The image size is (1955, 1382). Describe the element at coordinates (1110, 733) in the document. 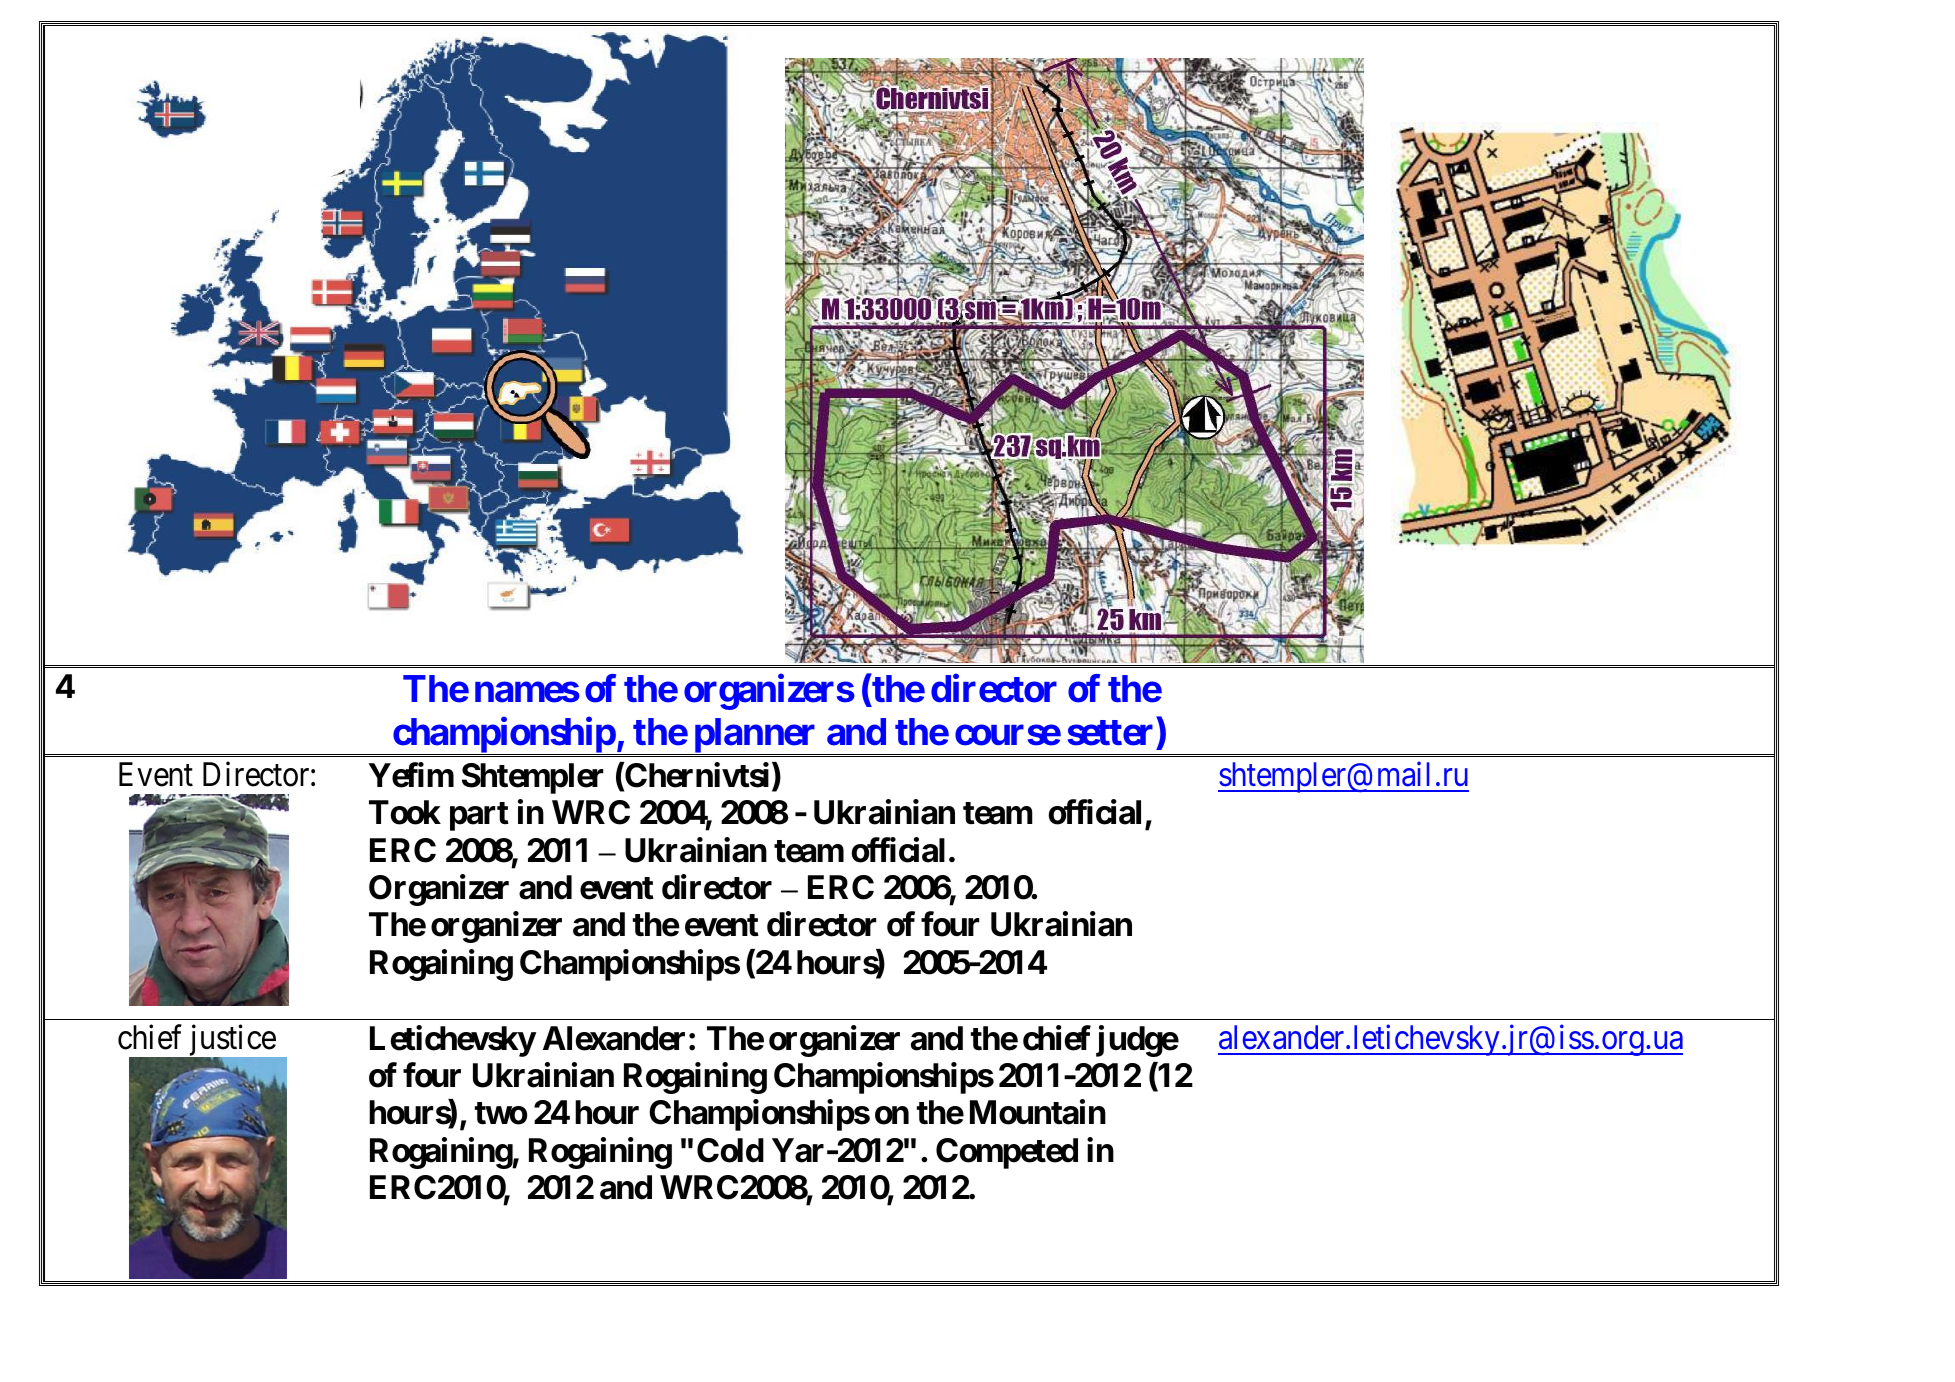

I see `setter` at that location.
